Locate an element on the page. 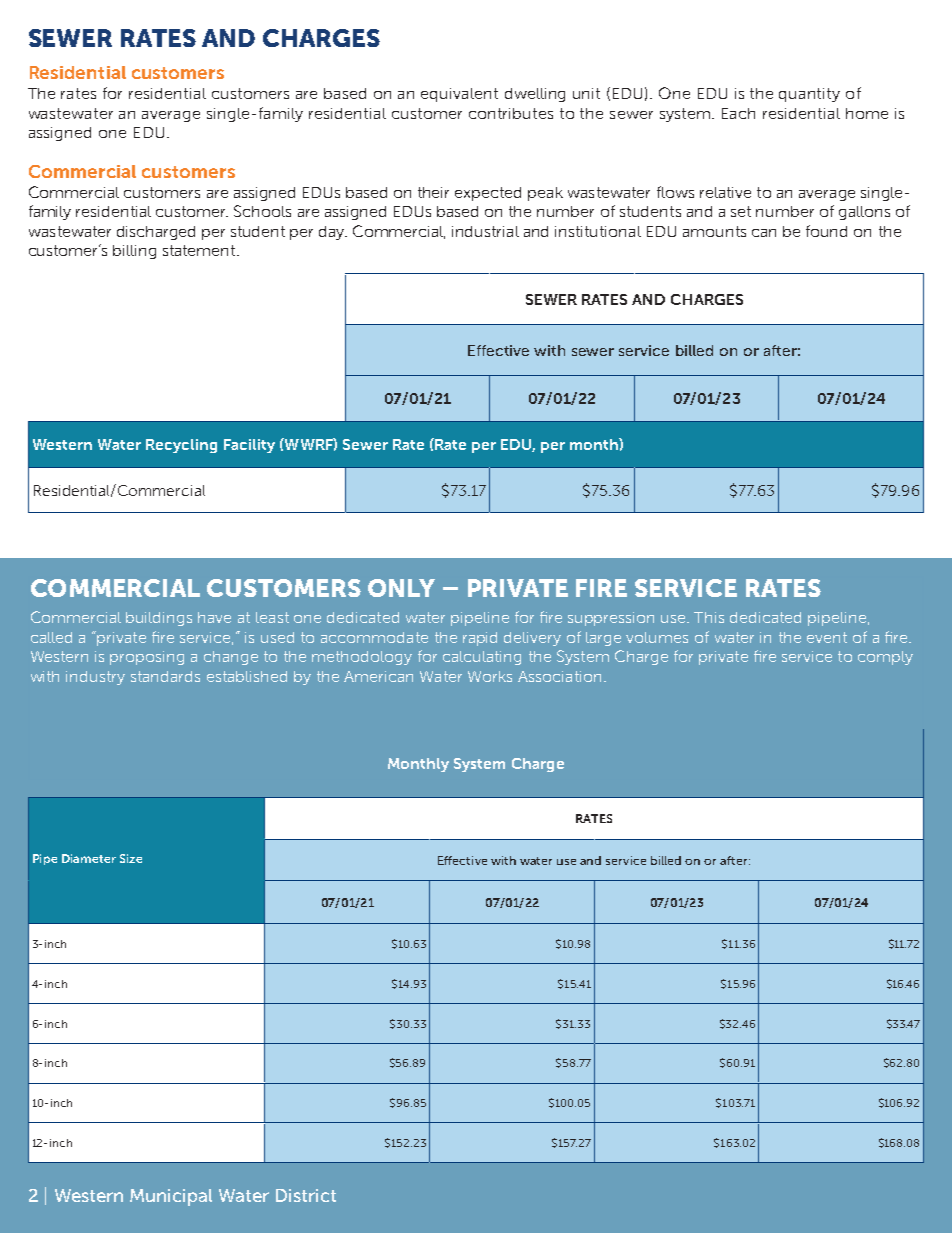 The image size is (952, 1233). Size is located at coordinates (131, 858).
